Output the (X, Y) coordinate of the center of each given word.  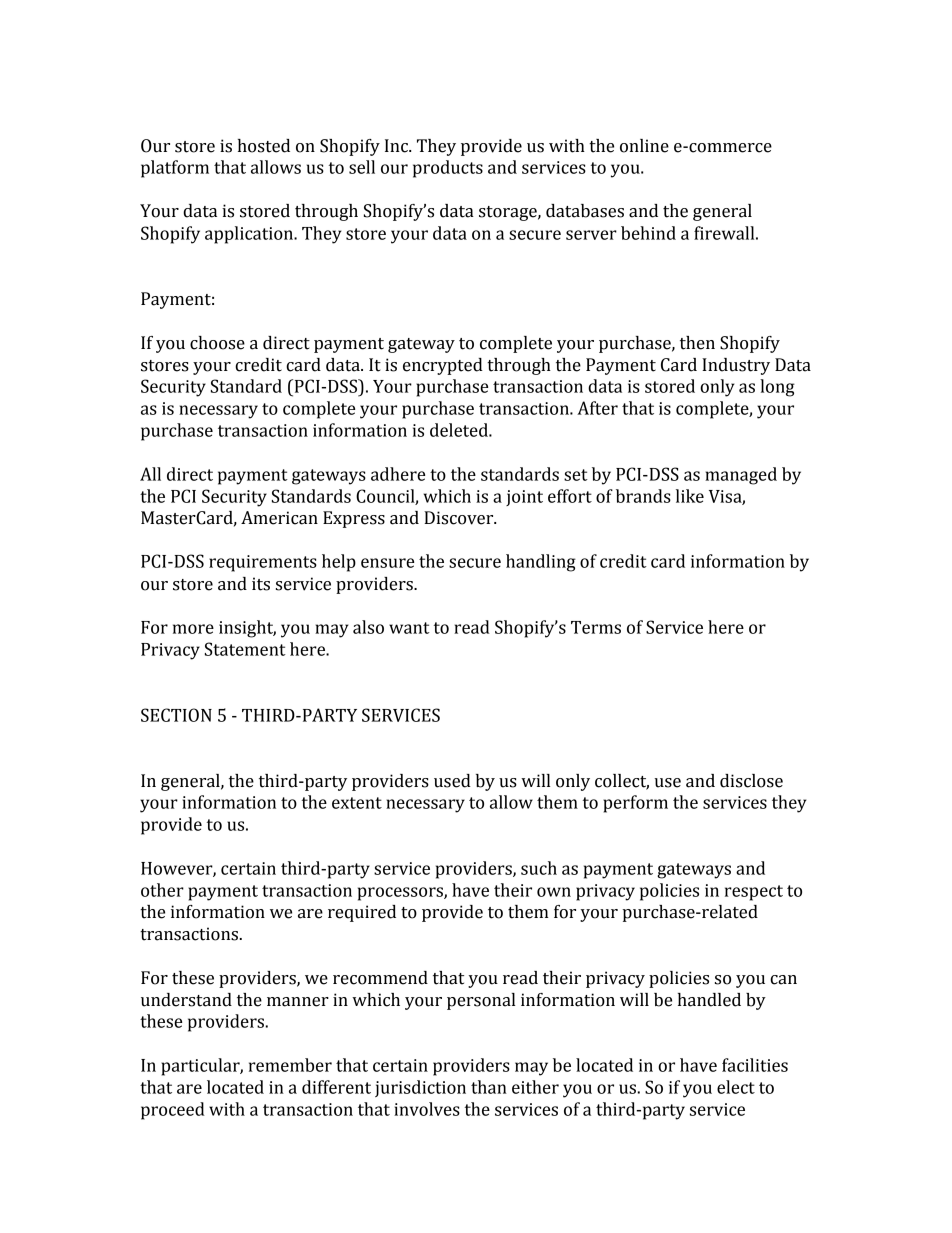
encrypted (443, 366)
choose (217, 343)
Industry (736, 366)
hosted (264, 146)
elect (736, 1087)
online (644, 146)
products (448, 169)
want (409, 628)
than (489, 1087)
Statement (245, 649)
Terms (596, 627)
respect (754, 893)
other (162, 890)
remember (290, 1065)
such (539, 868)
